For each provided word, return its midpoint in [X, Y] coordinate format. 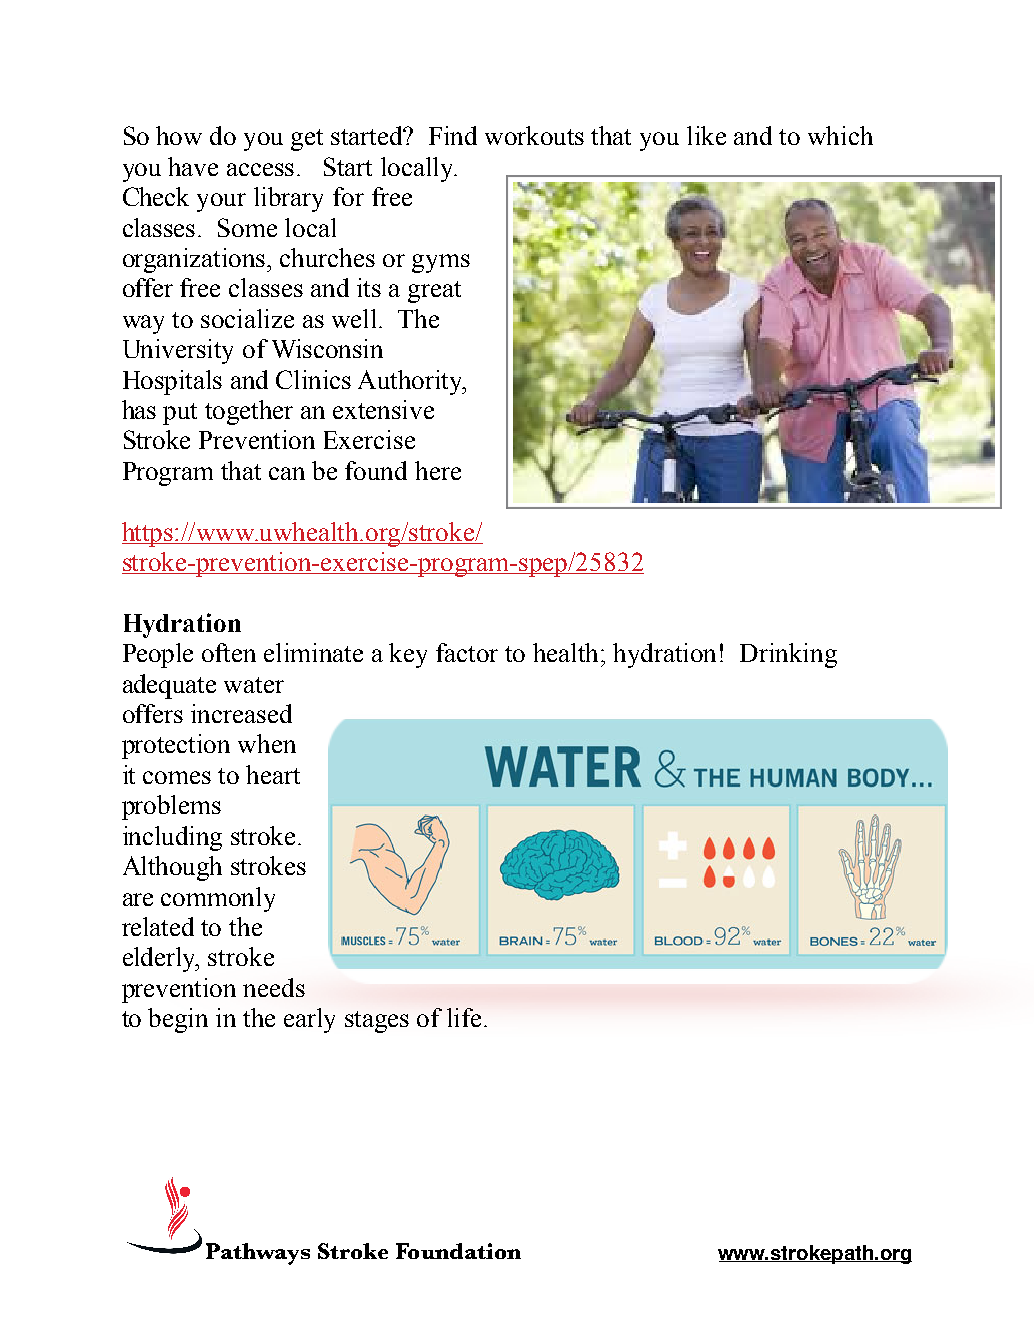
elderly [161, 959]
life [464, 1017]
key [408, 655]
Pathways [258, 1254]
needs [274, 987]
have [193, 166]
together [249, 412]
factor [467, 652]
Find [453, 135]
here [438, 470]
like [706, 135]
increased [241, 713]
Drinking [788, 655]
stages [377, 1022]
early [309, 1020]
